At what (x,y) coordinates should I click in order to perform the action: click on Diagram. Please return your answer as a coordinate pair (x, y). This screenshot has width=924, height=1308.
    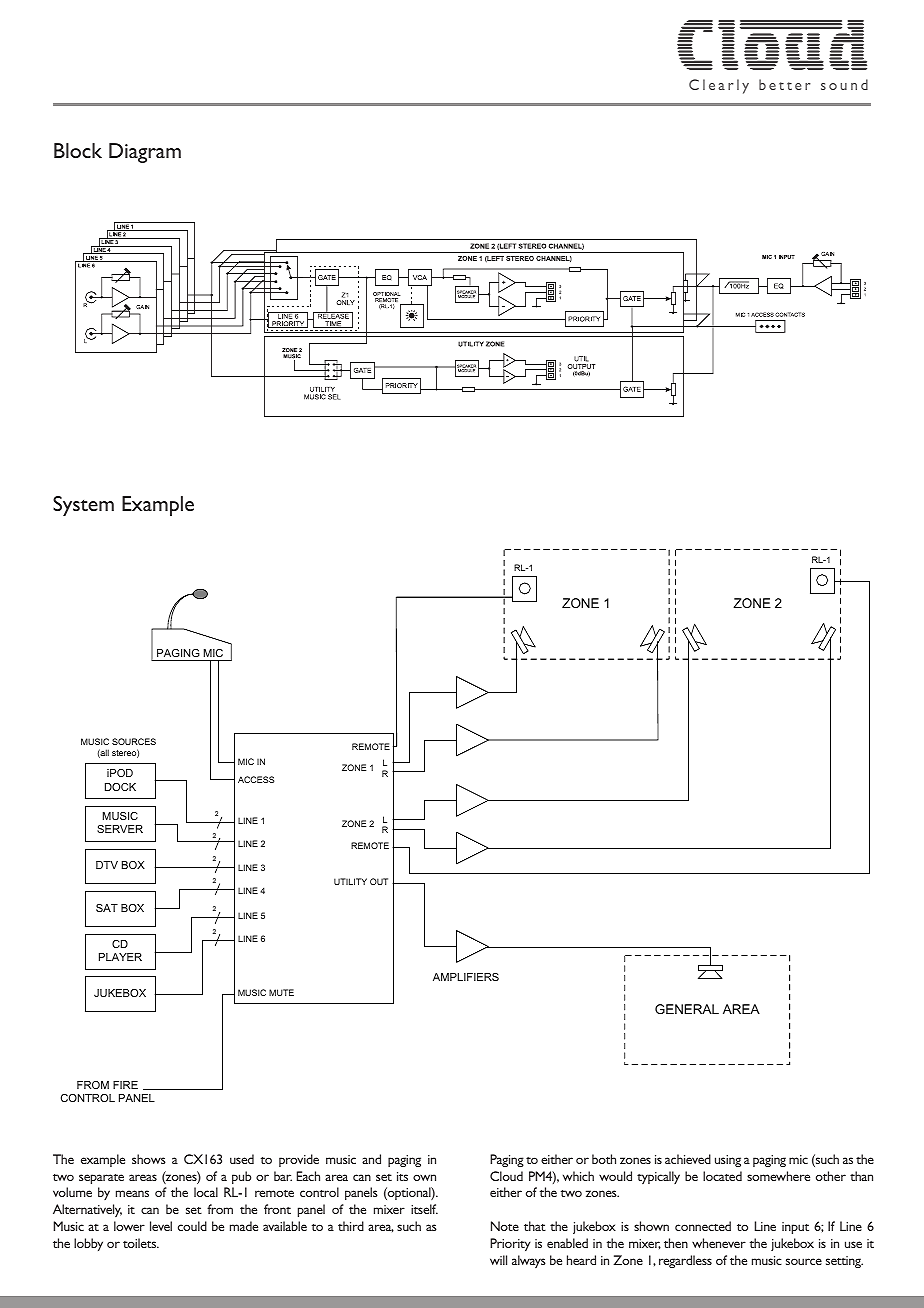
    Looking at the image, I should click on (145, 153).
